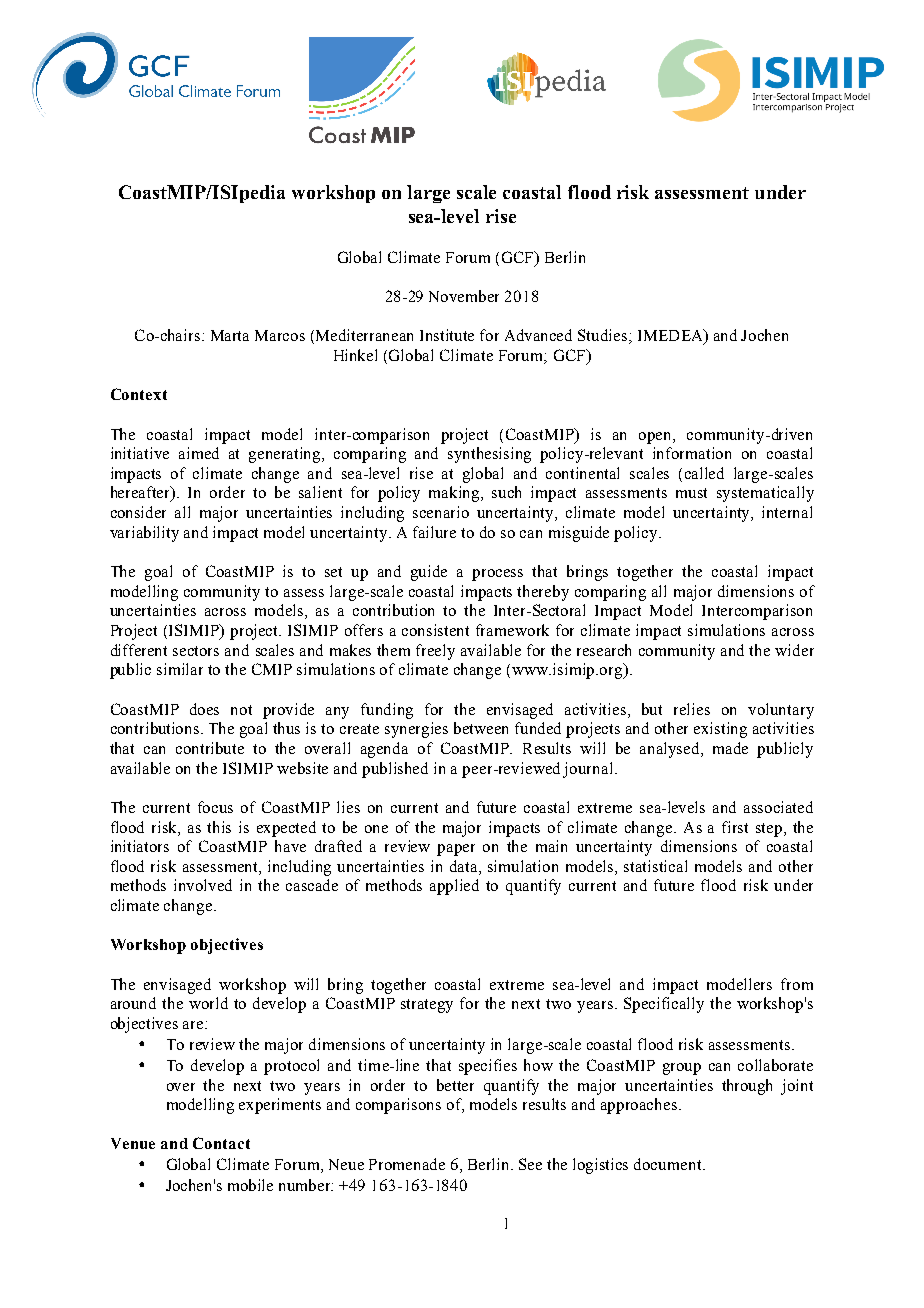  I want to click on See, so click(530, 1164).
